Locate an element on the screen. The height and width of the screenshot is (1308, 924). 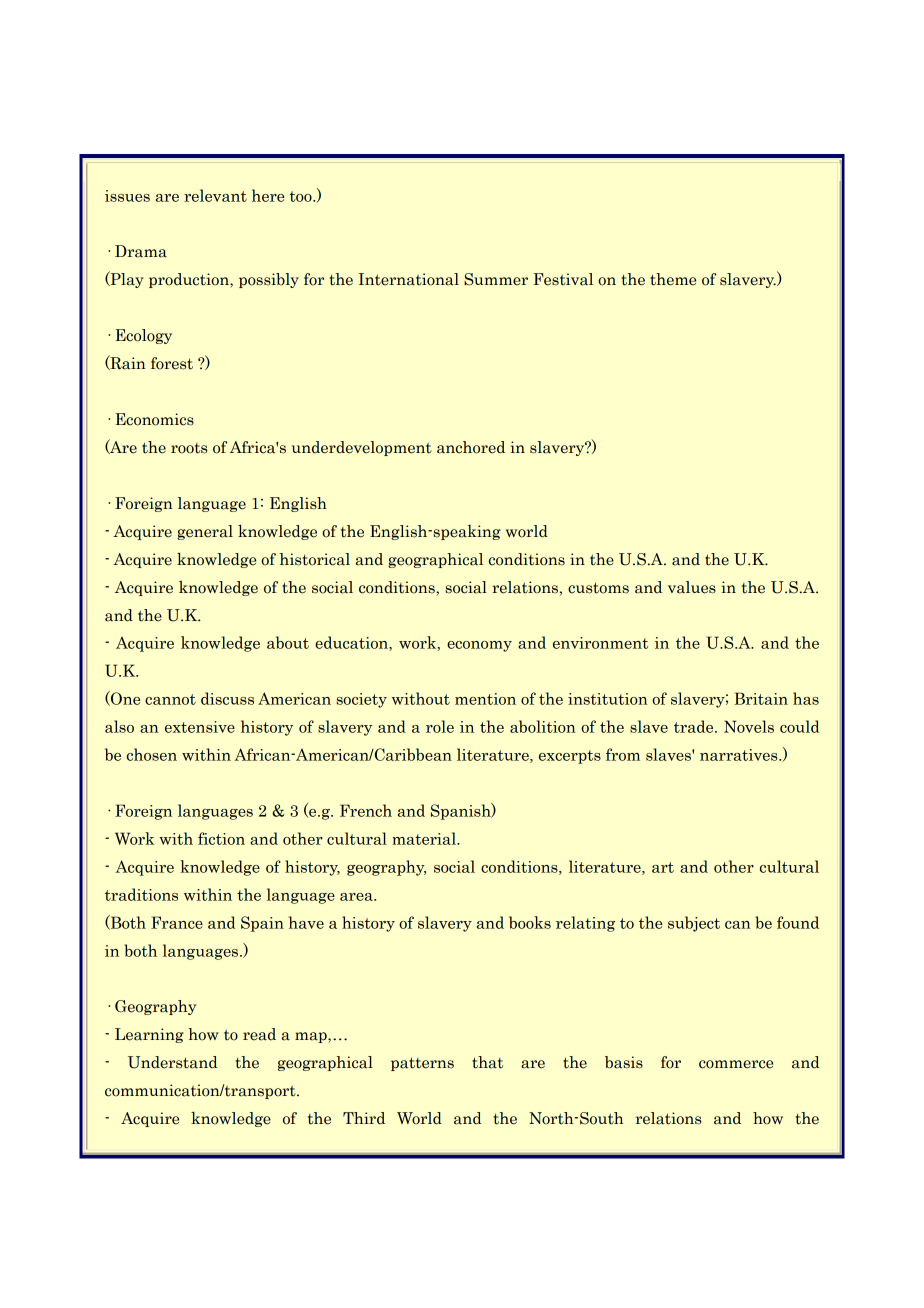
Britain is located at coordinates (761, 698).
